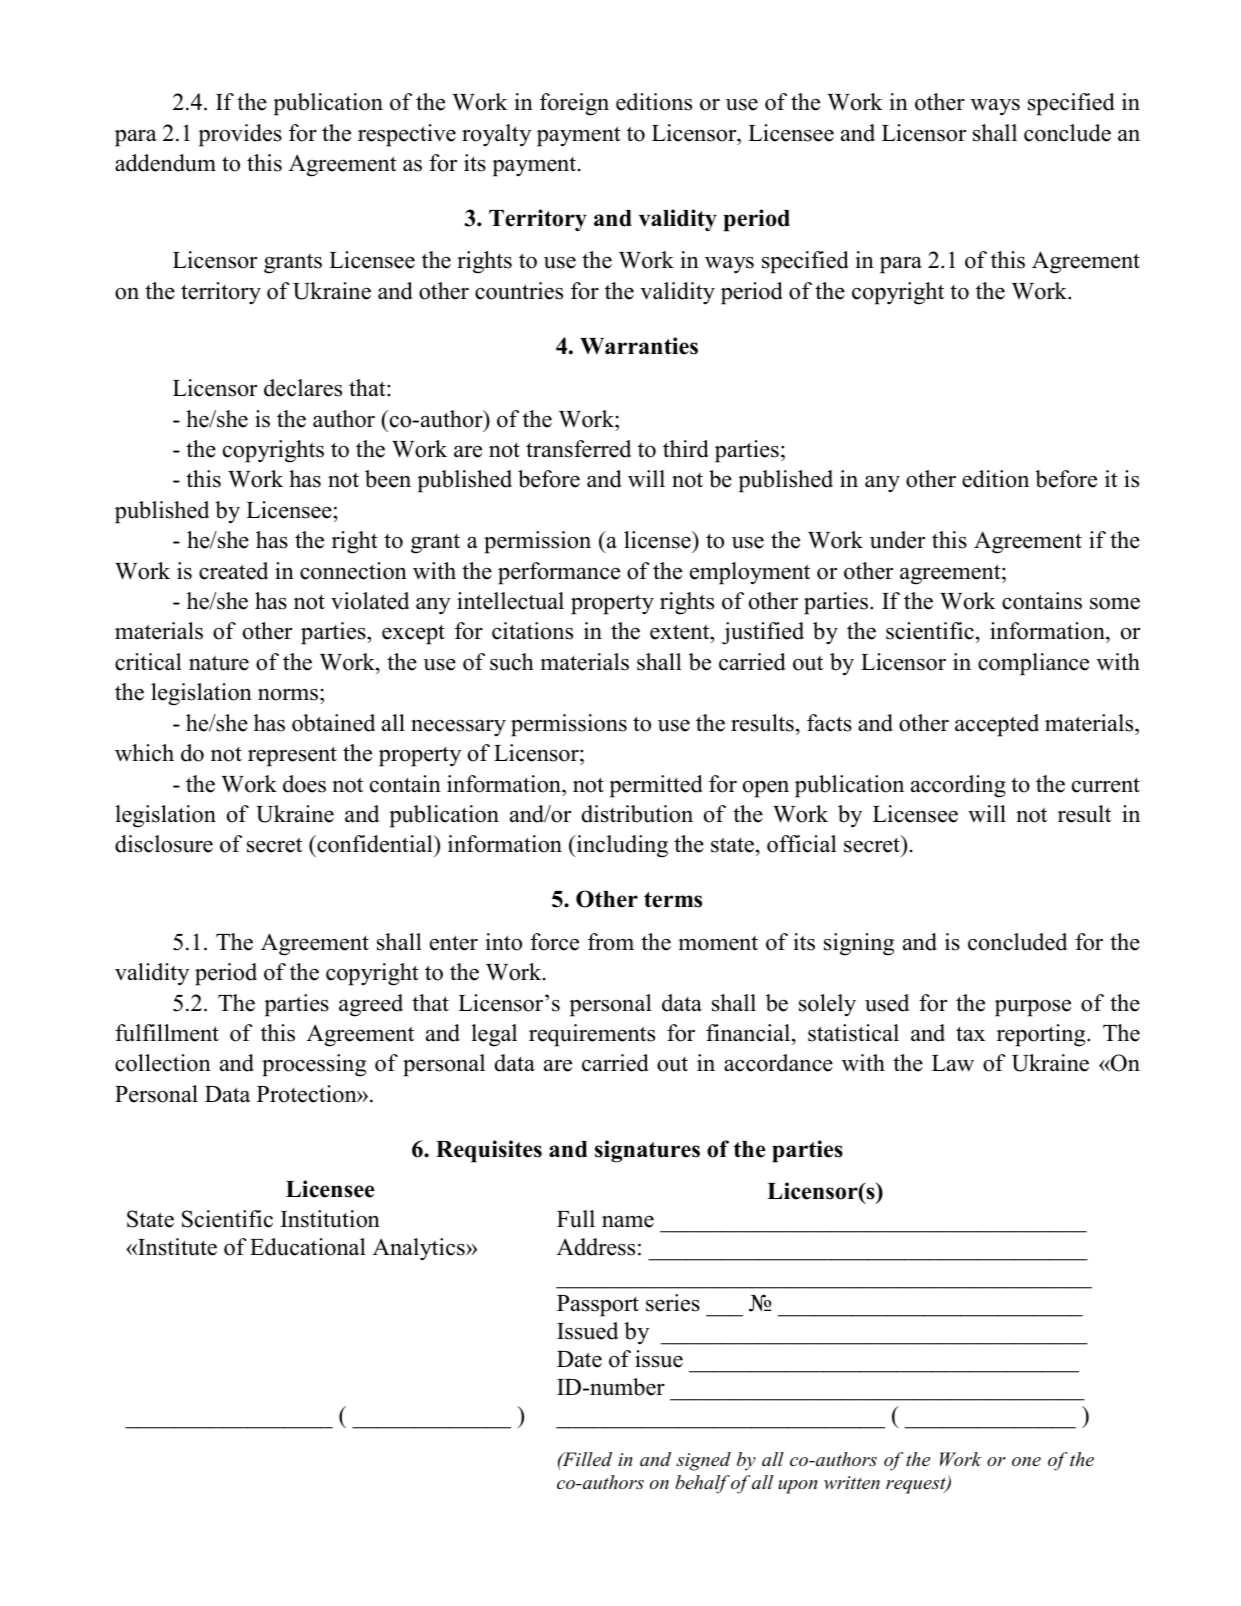 This screenshot has height=1606, width=1241. I want to click on distribution, so click(637, 814).
